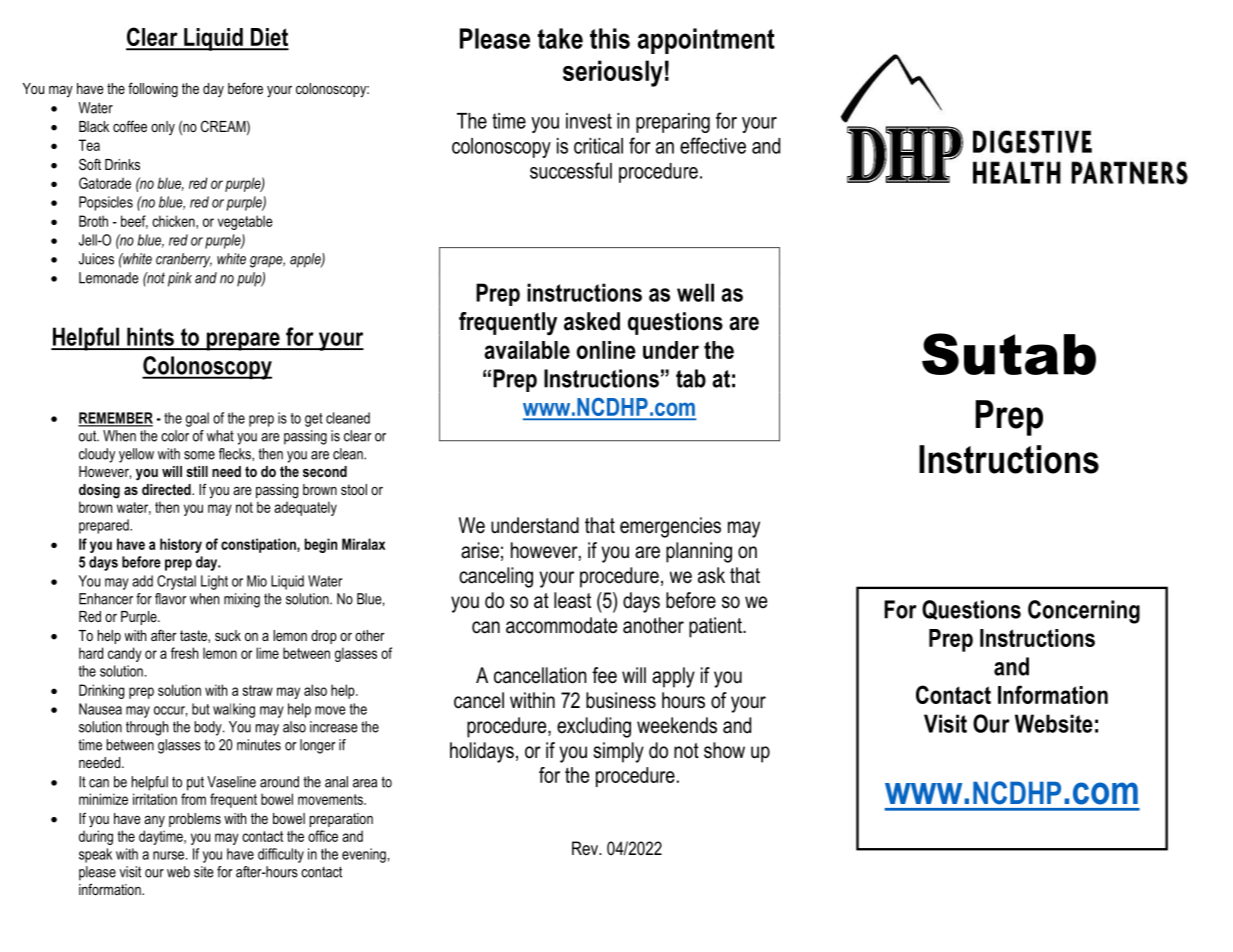  I want to click on Rev, so click(586, 848).
